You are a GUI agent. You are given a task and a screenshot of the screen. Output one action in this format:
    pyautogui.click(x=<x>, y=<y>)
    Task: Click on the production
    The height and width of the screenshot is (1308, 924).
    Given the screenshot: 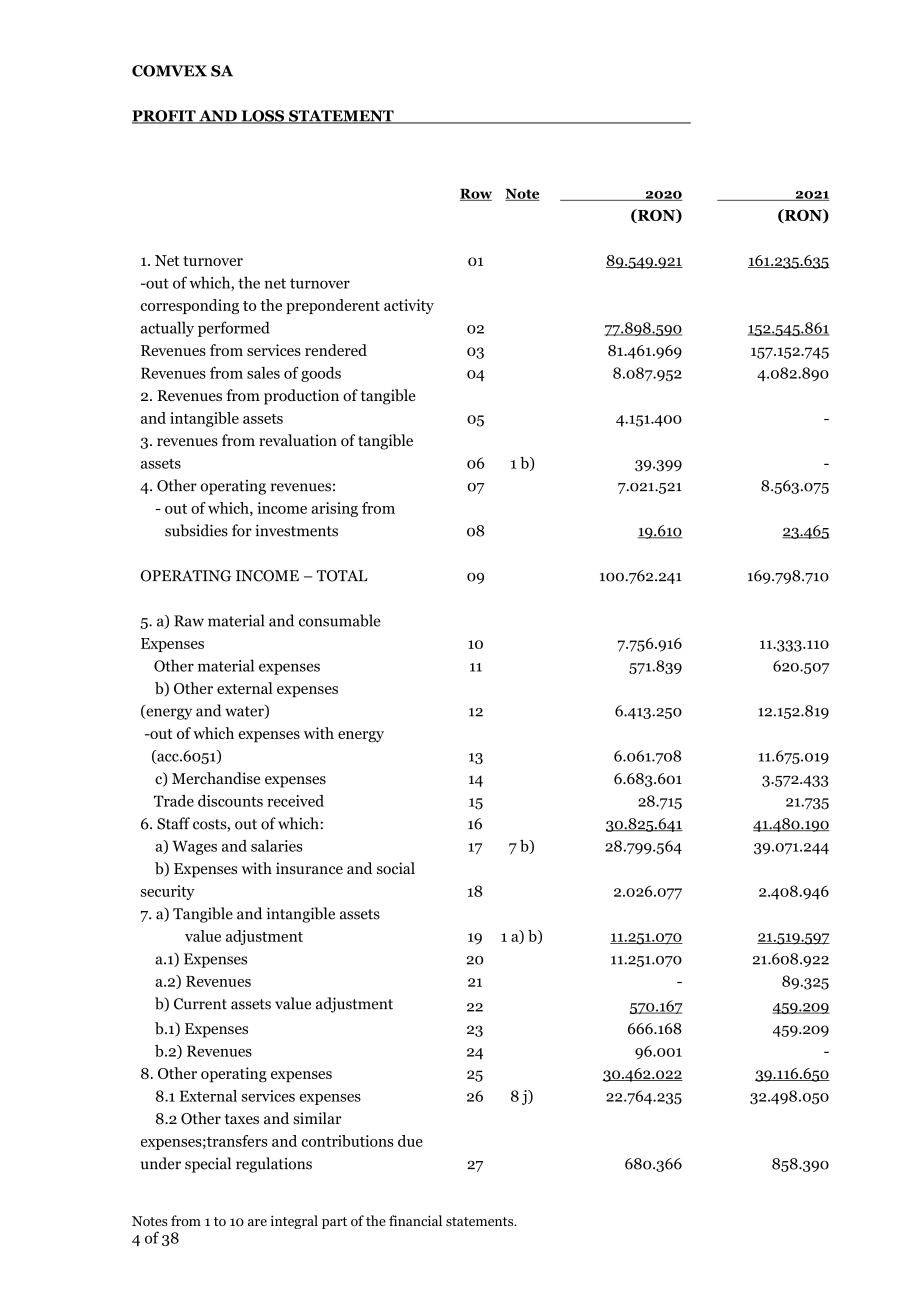 What is the action you would take?
    pyautogui.click(x=301, y=397)
